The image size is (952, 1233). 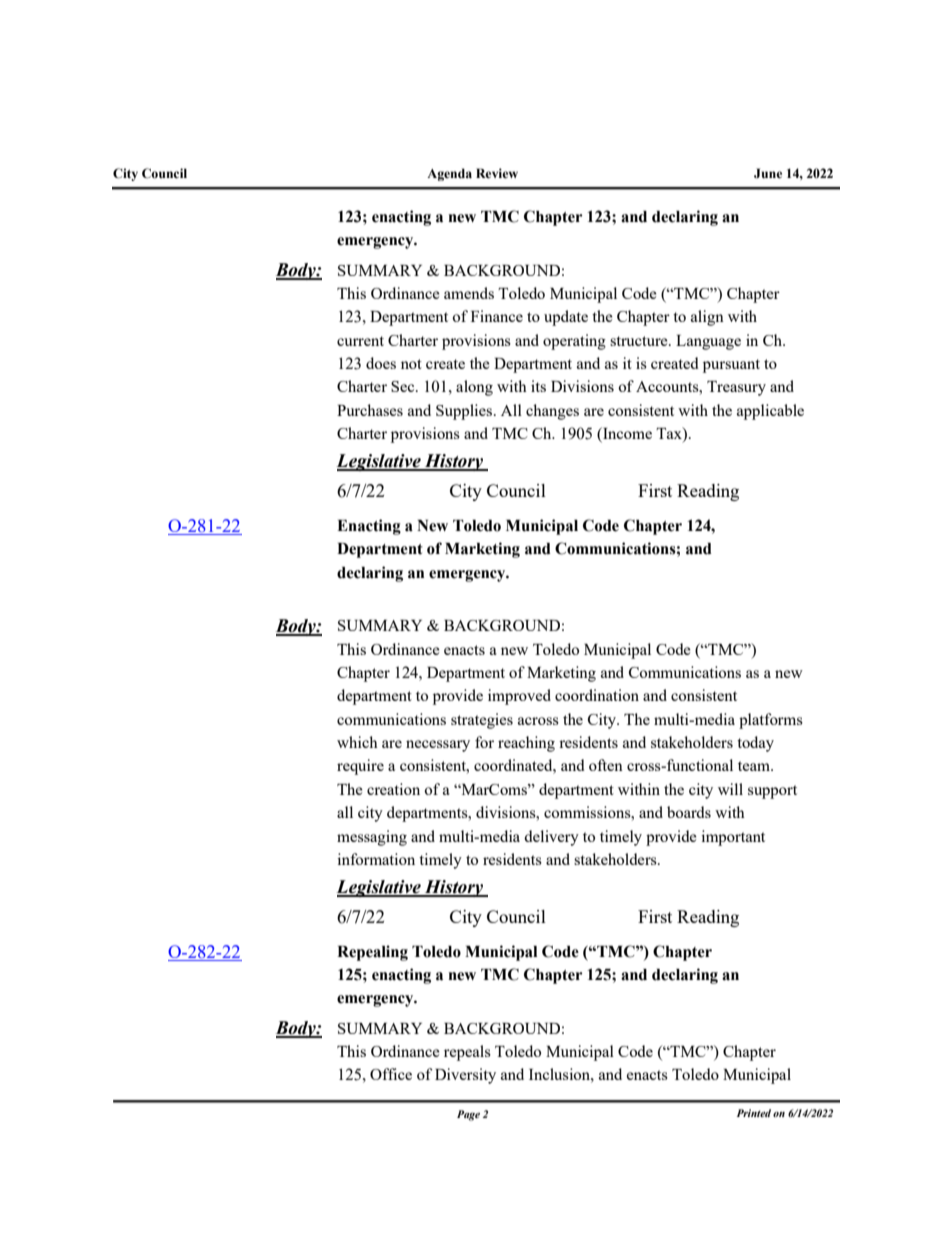 I want to click on Printed, so click(x=754, y=1113).
